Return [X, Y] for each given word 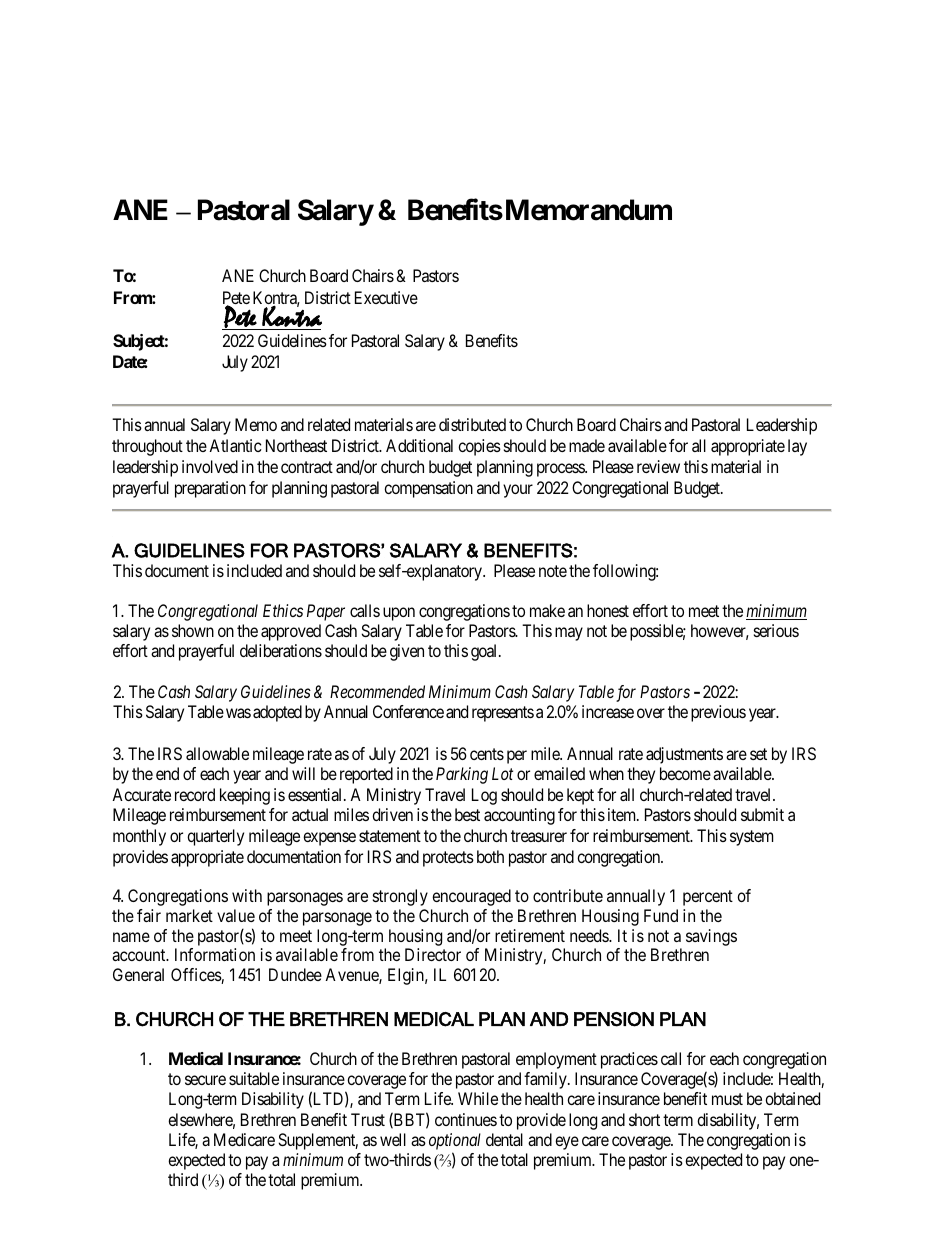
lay [797, 447]
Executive [386, 297]
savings [711, 937]
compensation [428, 489]
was [238, 713]
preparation [210, 489]
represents [503, 714]
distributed [472, 424]
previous [718, 713]
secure [205, 1080]
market [189, 915]
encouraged [471, 897]
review [658, 466]
